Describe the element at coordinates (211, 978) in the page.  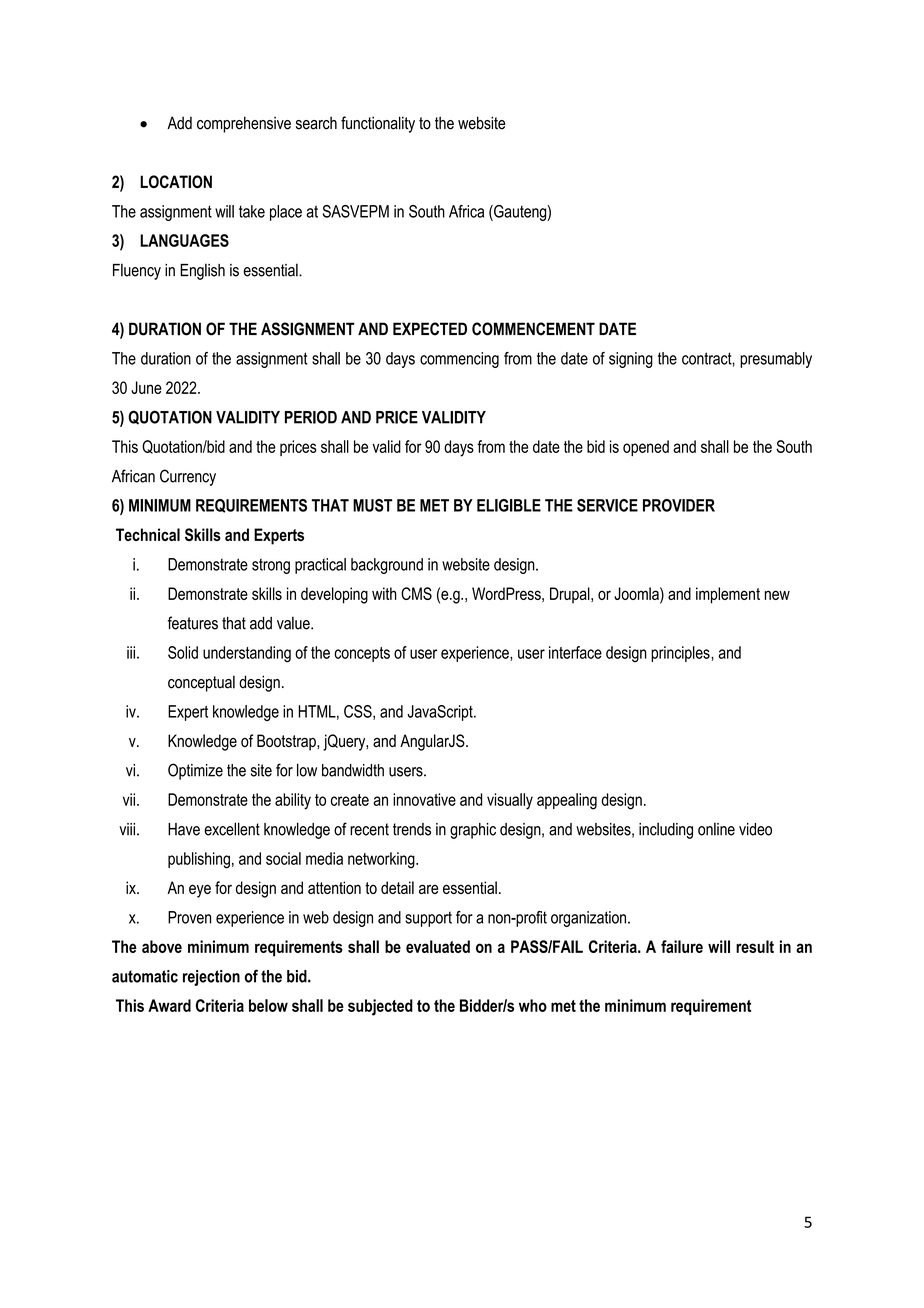
I see `rejection` at that location.
